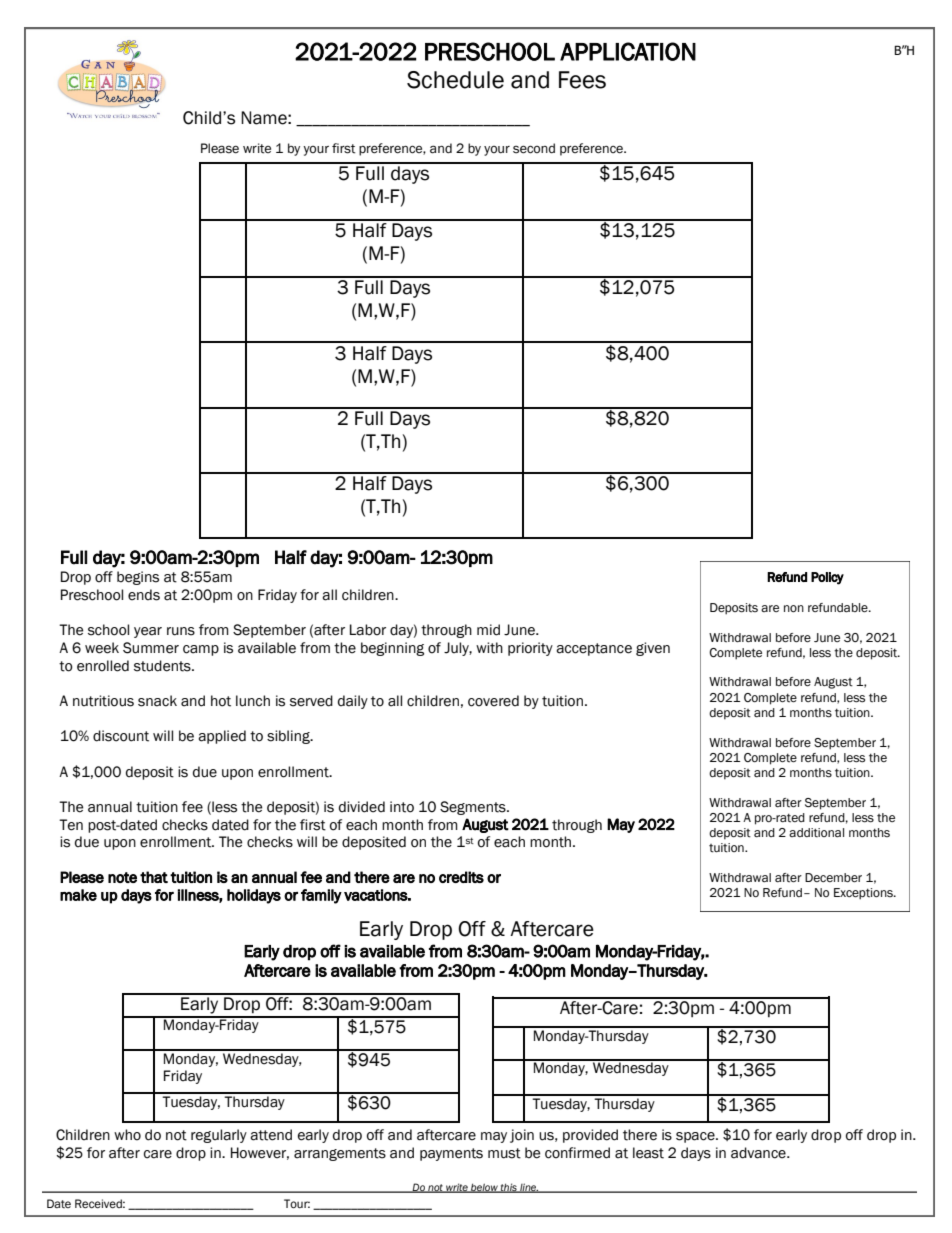 This image has width=952, height=1233. What do you see at coordinates (488, 630) in the image?
I see `mid` at bounding box center [488, 630].
